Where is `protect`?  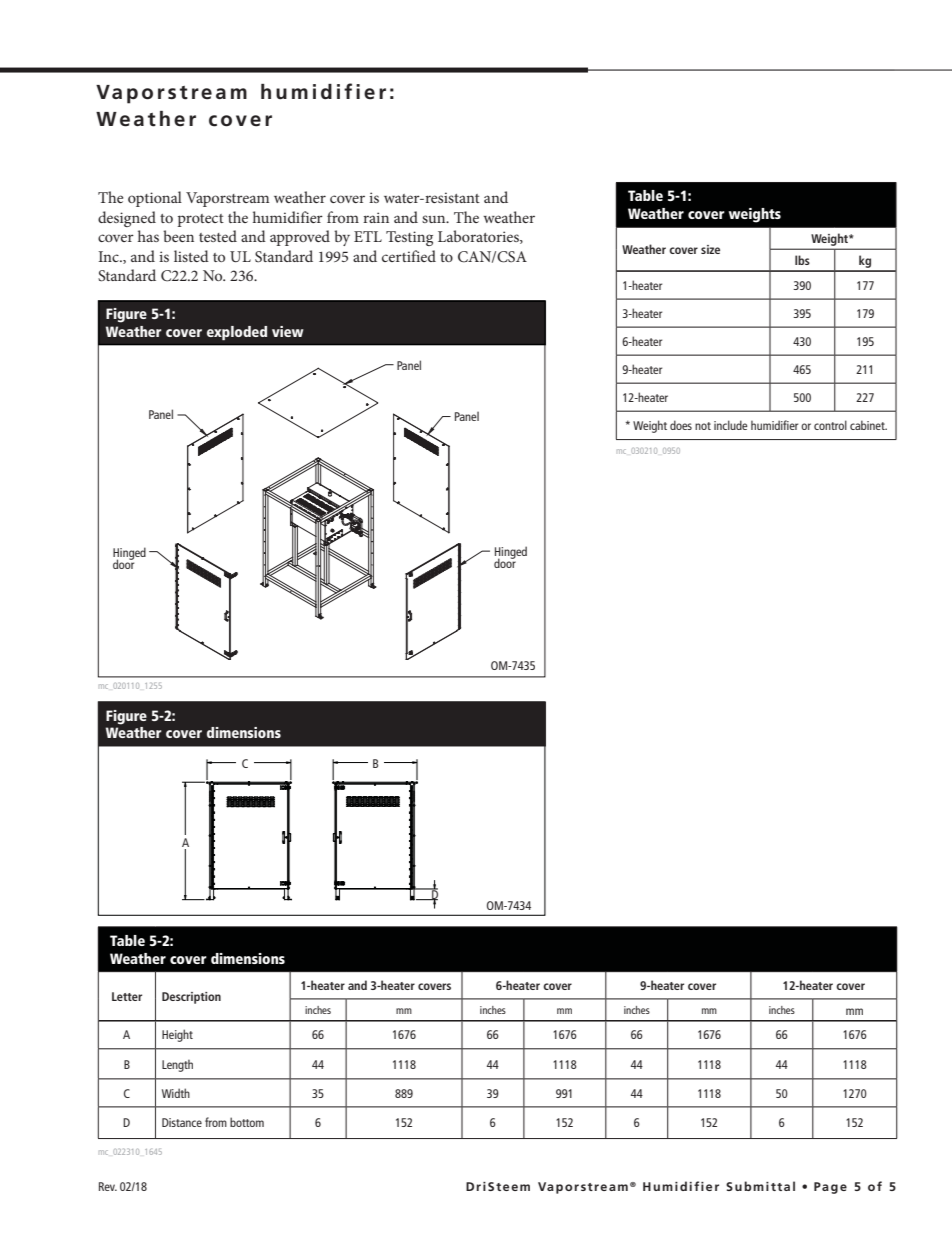 protect is located at coordinates (200, 220).
